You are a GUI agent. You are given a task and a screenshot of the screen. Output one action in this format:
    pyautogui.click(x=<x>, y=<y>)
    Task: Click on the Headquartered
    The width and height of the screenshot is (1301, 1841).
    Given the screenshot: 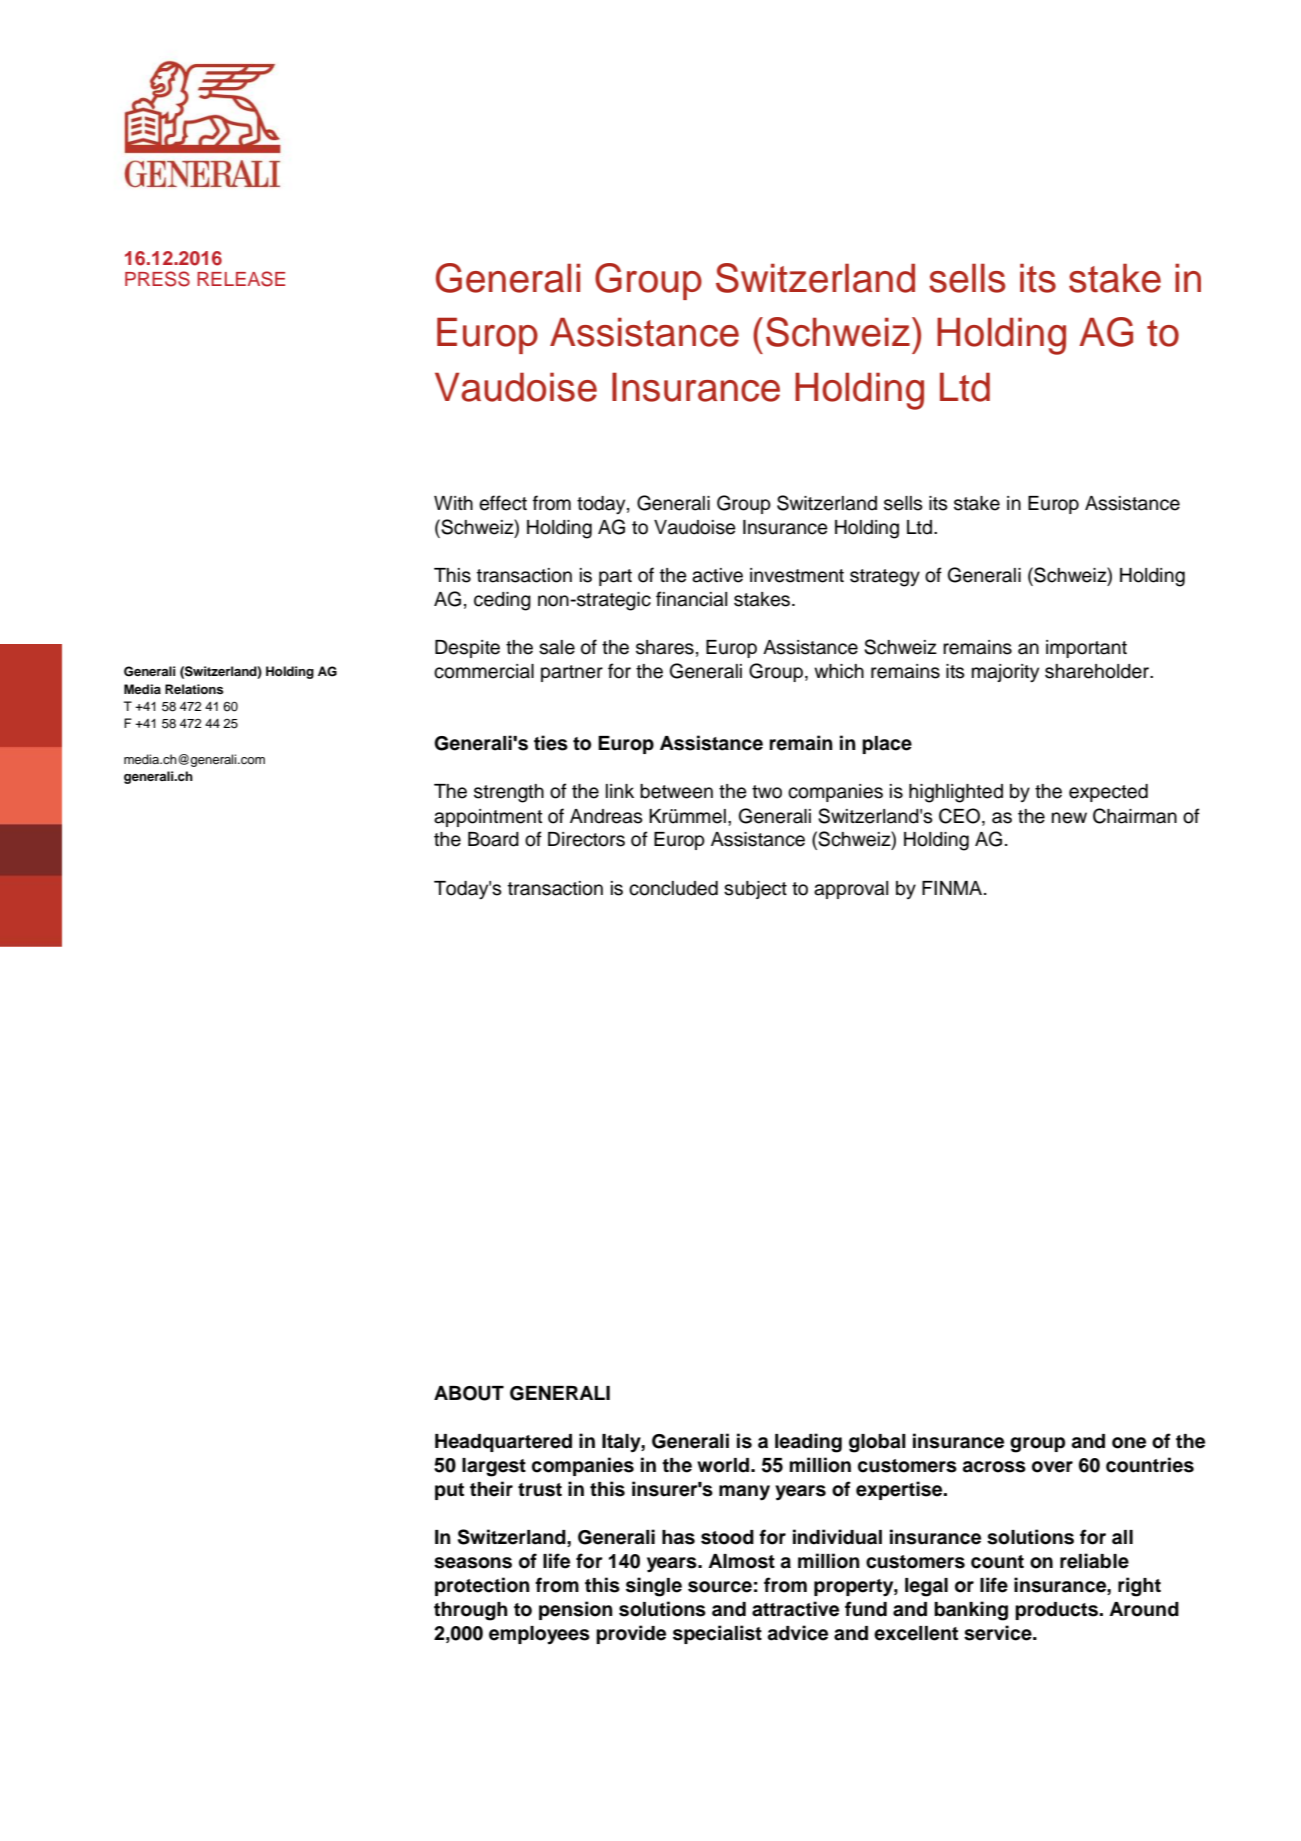 What is the action you would take?
    pyautogui.click(x=503, y=1443)
